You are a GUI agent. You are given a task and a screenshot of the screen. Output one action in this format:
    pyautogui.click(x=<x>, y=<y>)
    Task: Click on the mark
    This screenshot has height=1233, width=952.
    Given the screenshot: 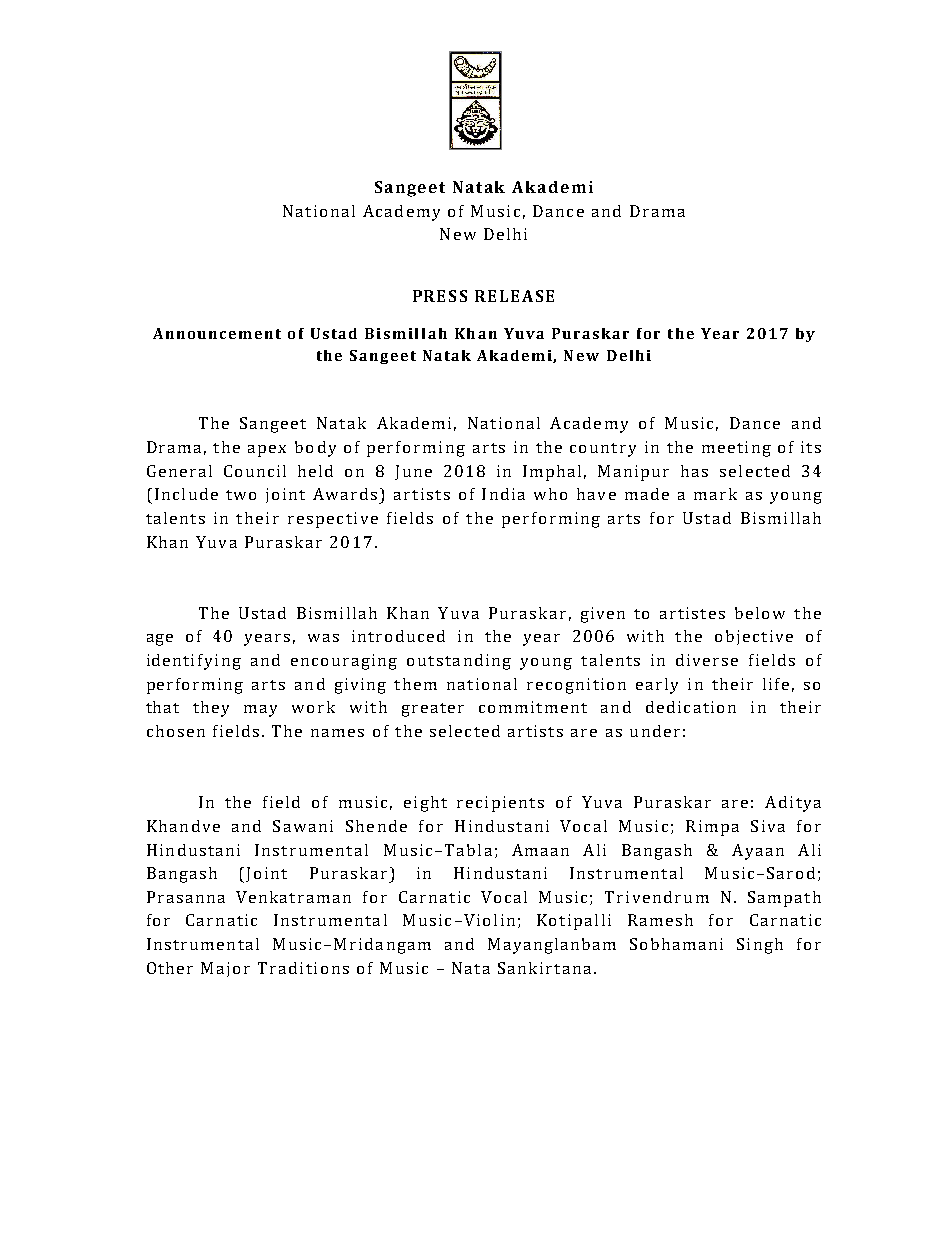 What is the action you would take?
    pyautogui.click(x=715, y=494)
